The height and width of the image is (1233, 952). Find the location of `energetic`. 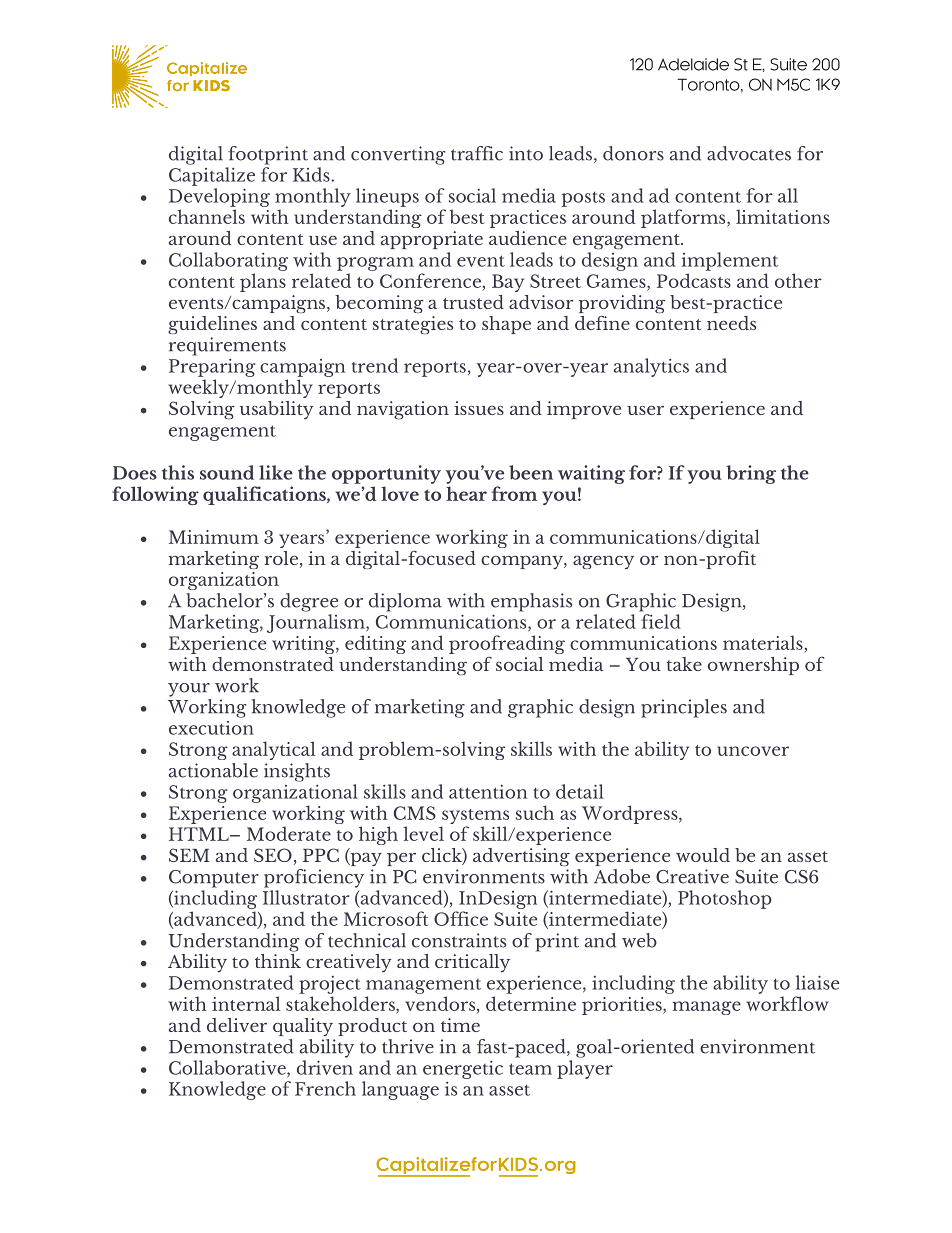

energetic is located at coordinates (463, 1070).
